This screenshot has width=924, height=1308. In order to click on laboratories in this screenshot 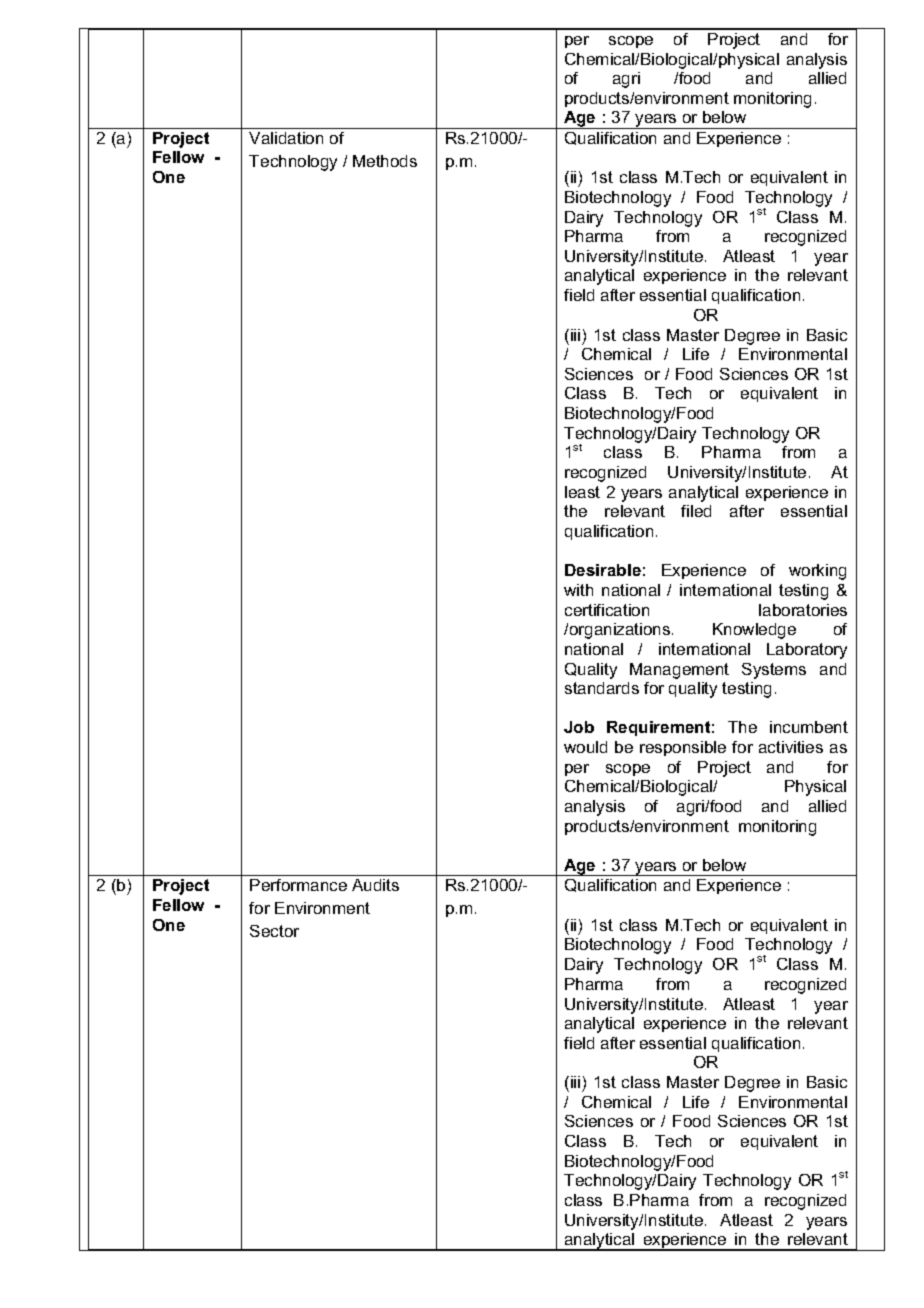, I will do `click(803, 610)`.
